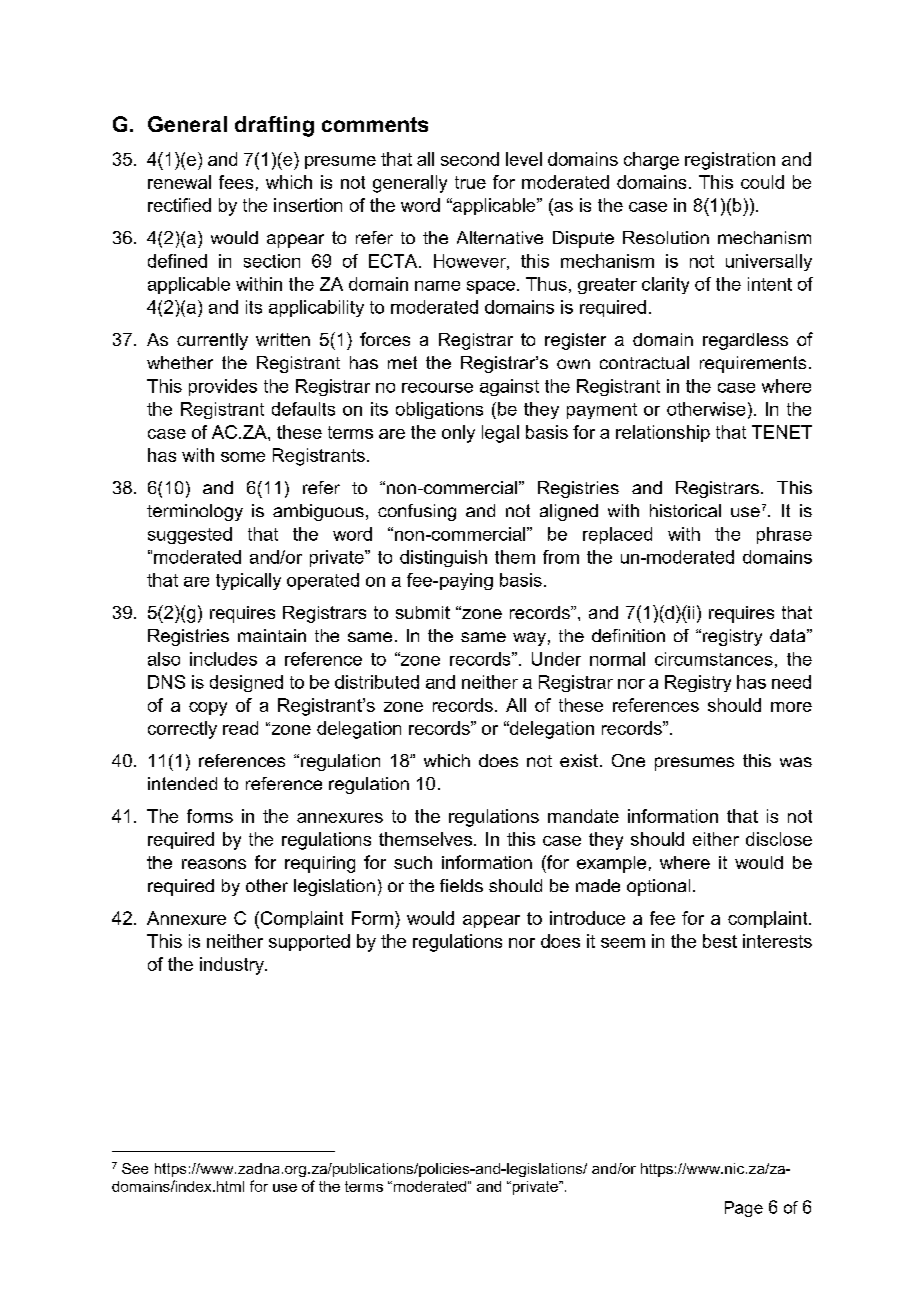 The image size is (924, 1307). I want to click on industry, so click(233, 966).
